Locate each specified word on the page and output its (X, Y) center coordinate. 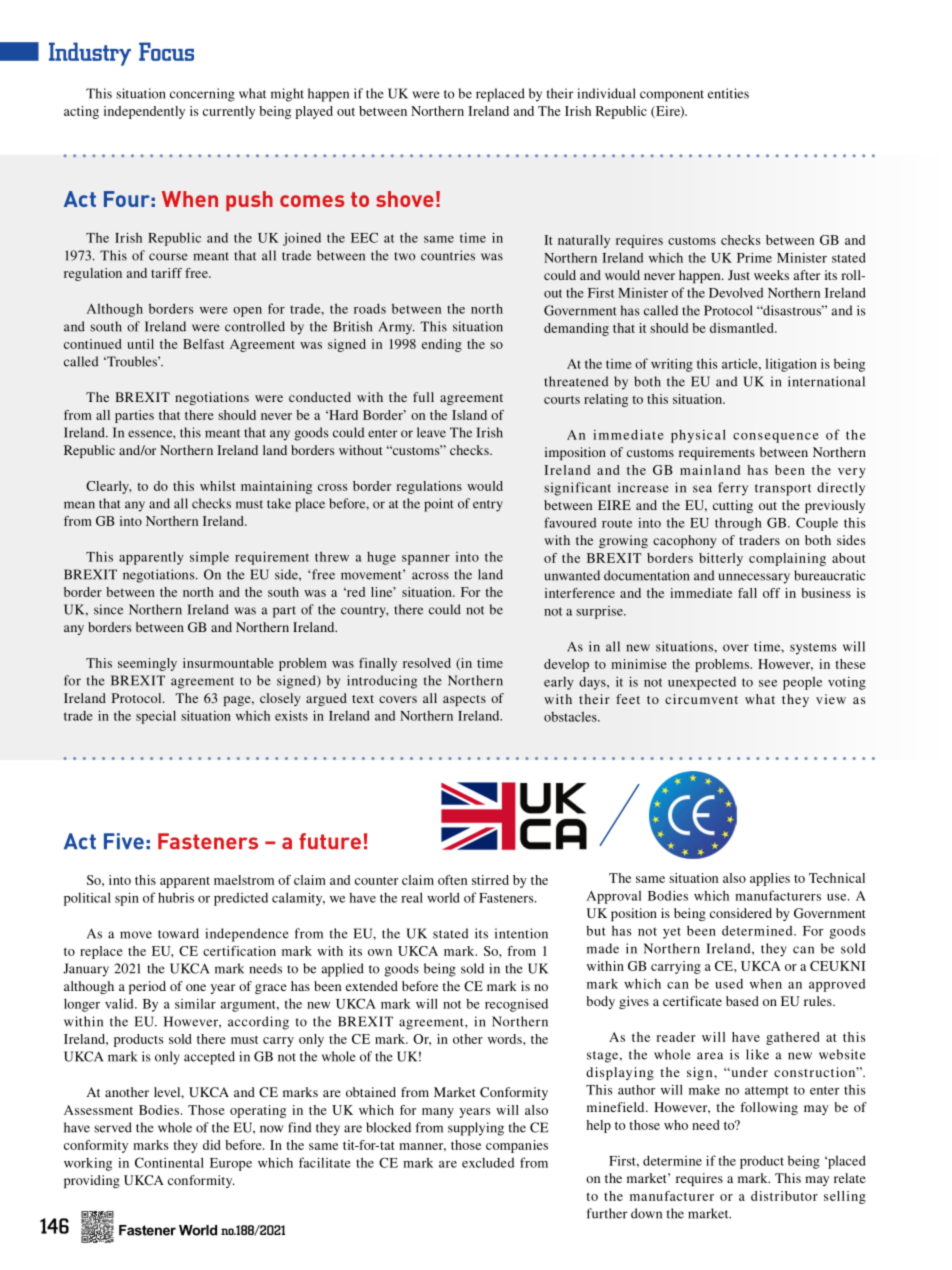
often (452, 880)
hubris (176, 897)
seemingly (147, 664)
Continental (169, 1162)
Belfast (203, 344)
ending (442, 345)
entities (728, 93)
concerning (202, 95)
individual (606, 93)
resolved (427, 663)
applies (770, 879)
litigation (791, 365)
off (771, 593)
